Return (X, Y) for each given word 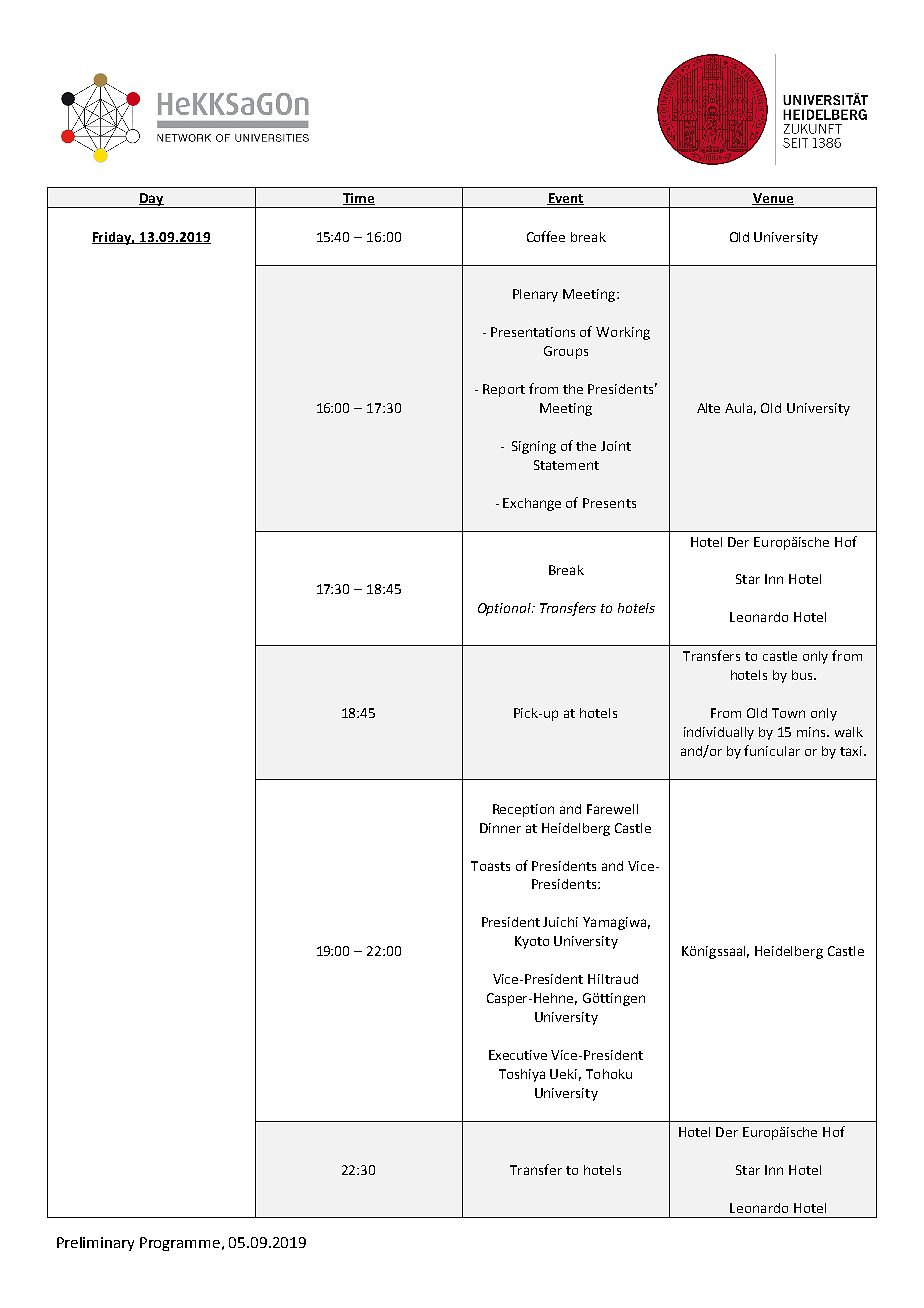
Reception (523, 810)
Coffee (546, 236)
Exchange (532, 504)
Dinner (500, 828)
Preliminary (95, 1244)
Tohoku (609, 1074)
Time (359, 199)
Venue (773, 199)
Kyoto (532, 942)
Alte (708, 408)
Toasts (490, 866)
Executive (518, 1055)
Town (788, 713)
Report (504, 390)
